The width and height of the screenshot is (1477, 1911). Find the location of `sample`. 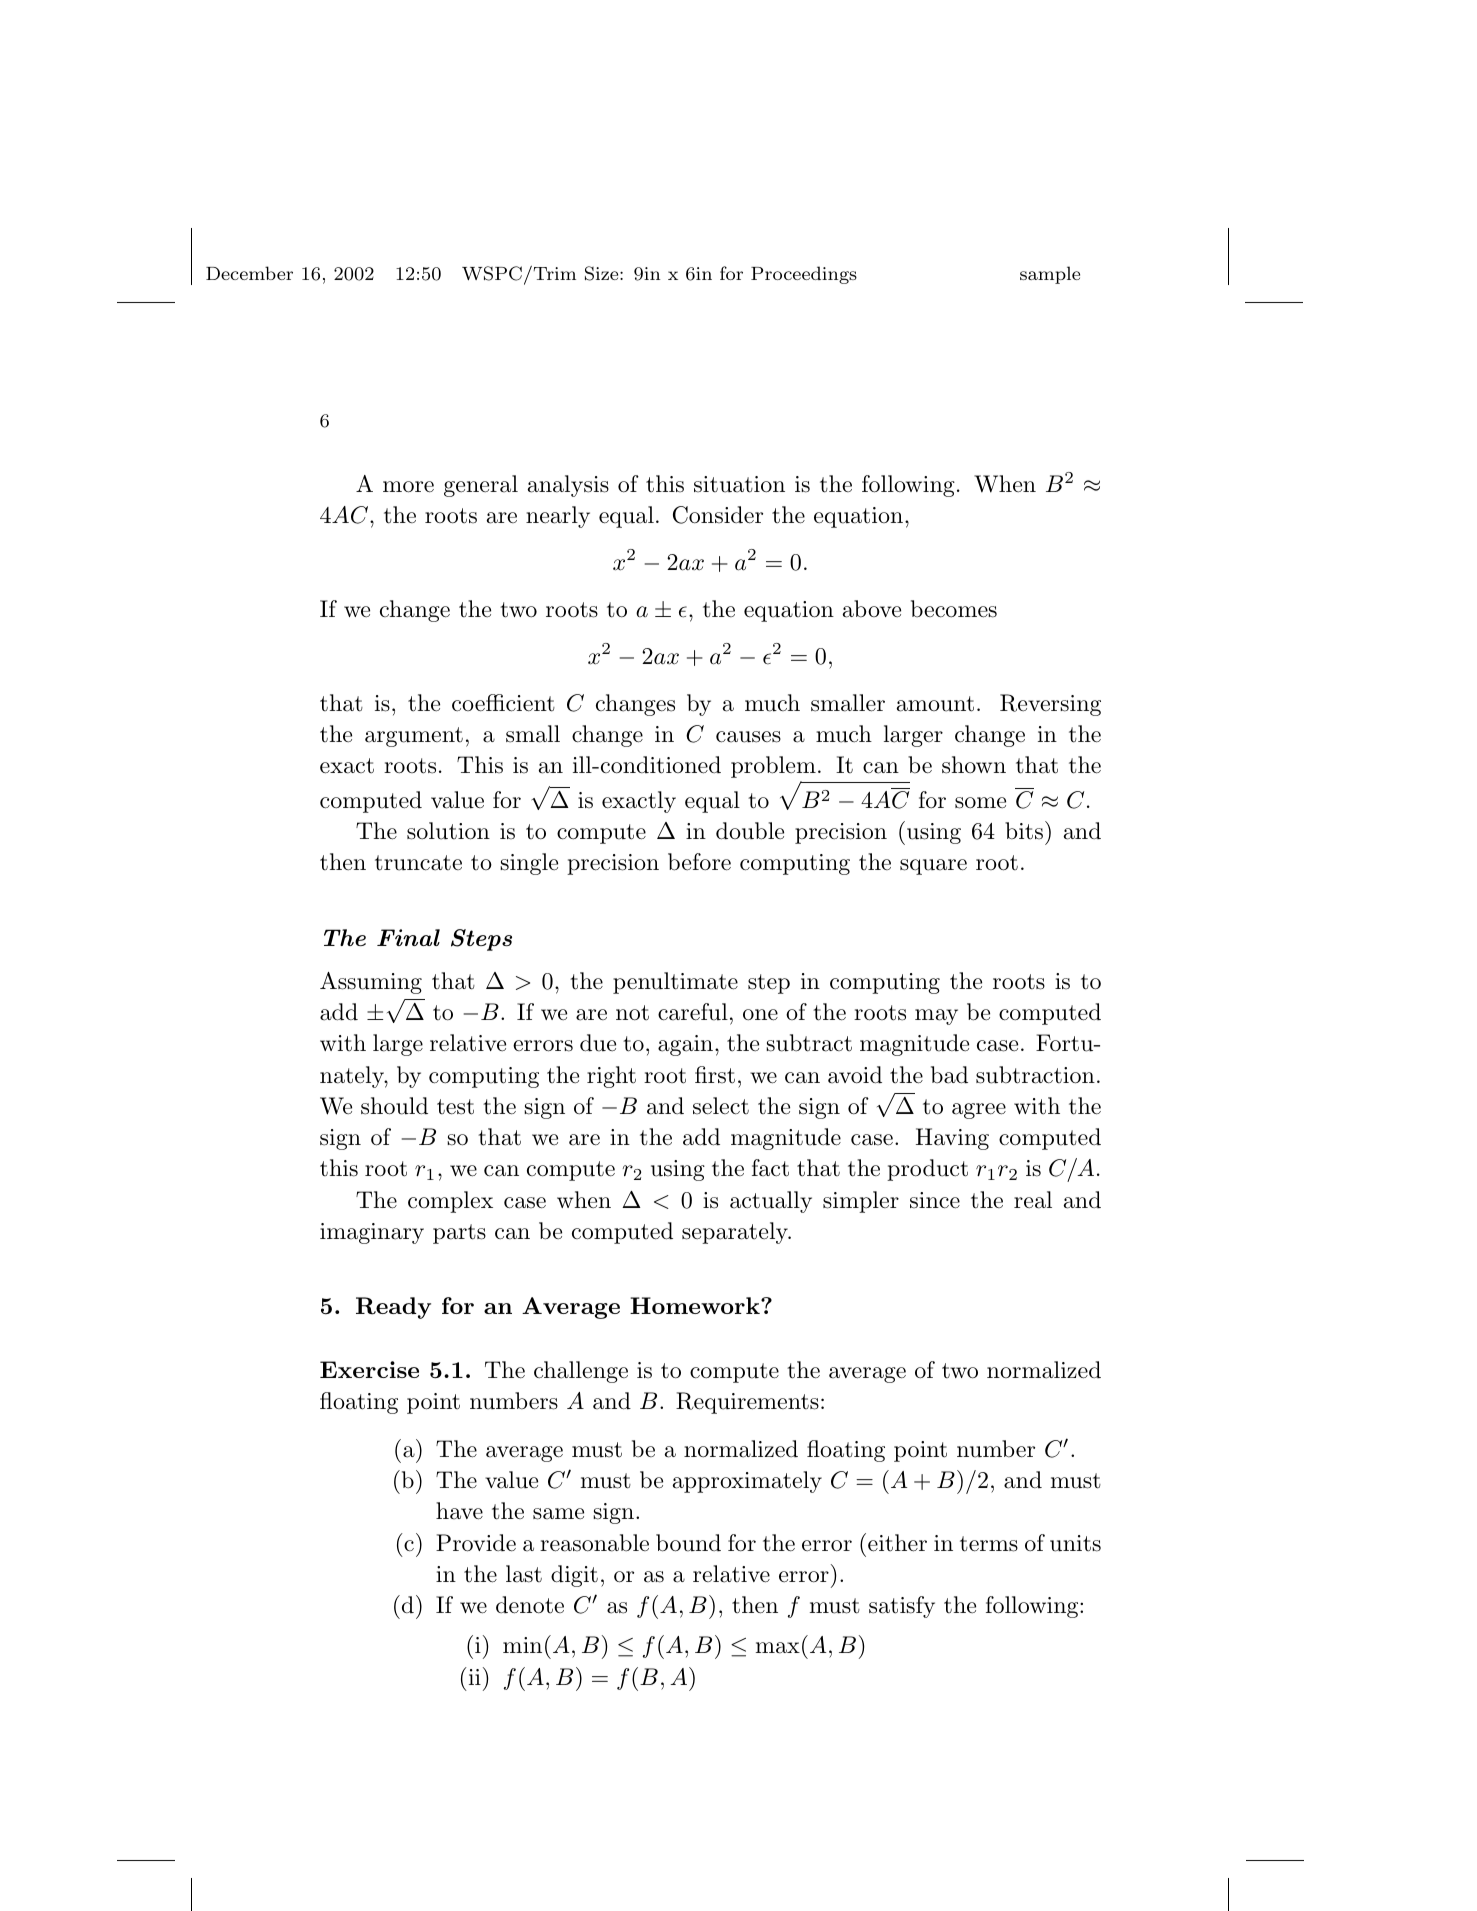

sample is located at coordinates (1050, 275).
